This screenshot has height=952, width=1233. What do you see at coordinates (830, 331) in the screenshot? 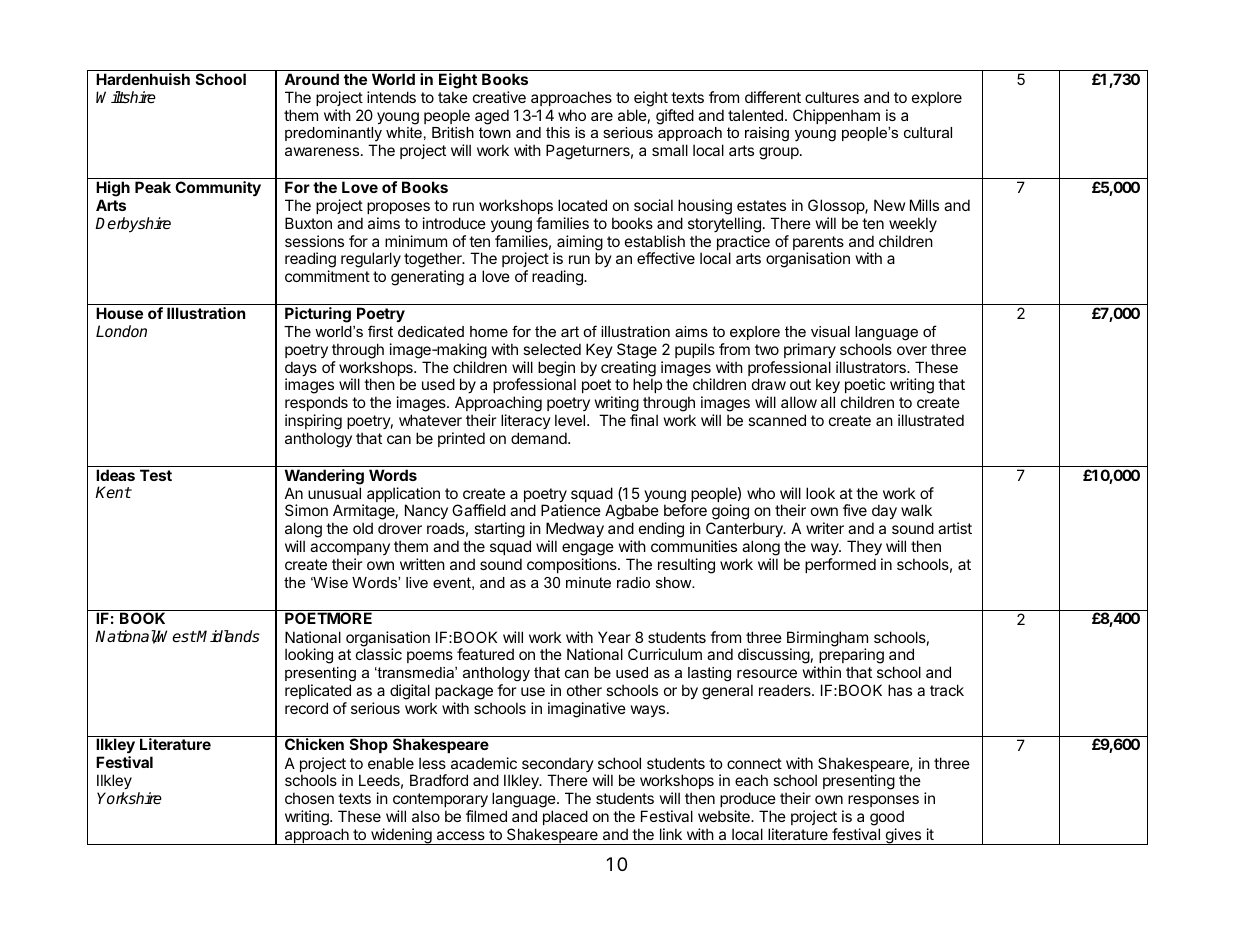
I see `visual` at bounding box center [830, 331].
